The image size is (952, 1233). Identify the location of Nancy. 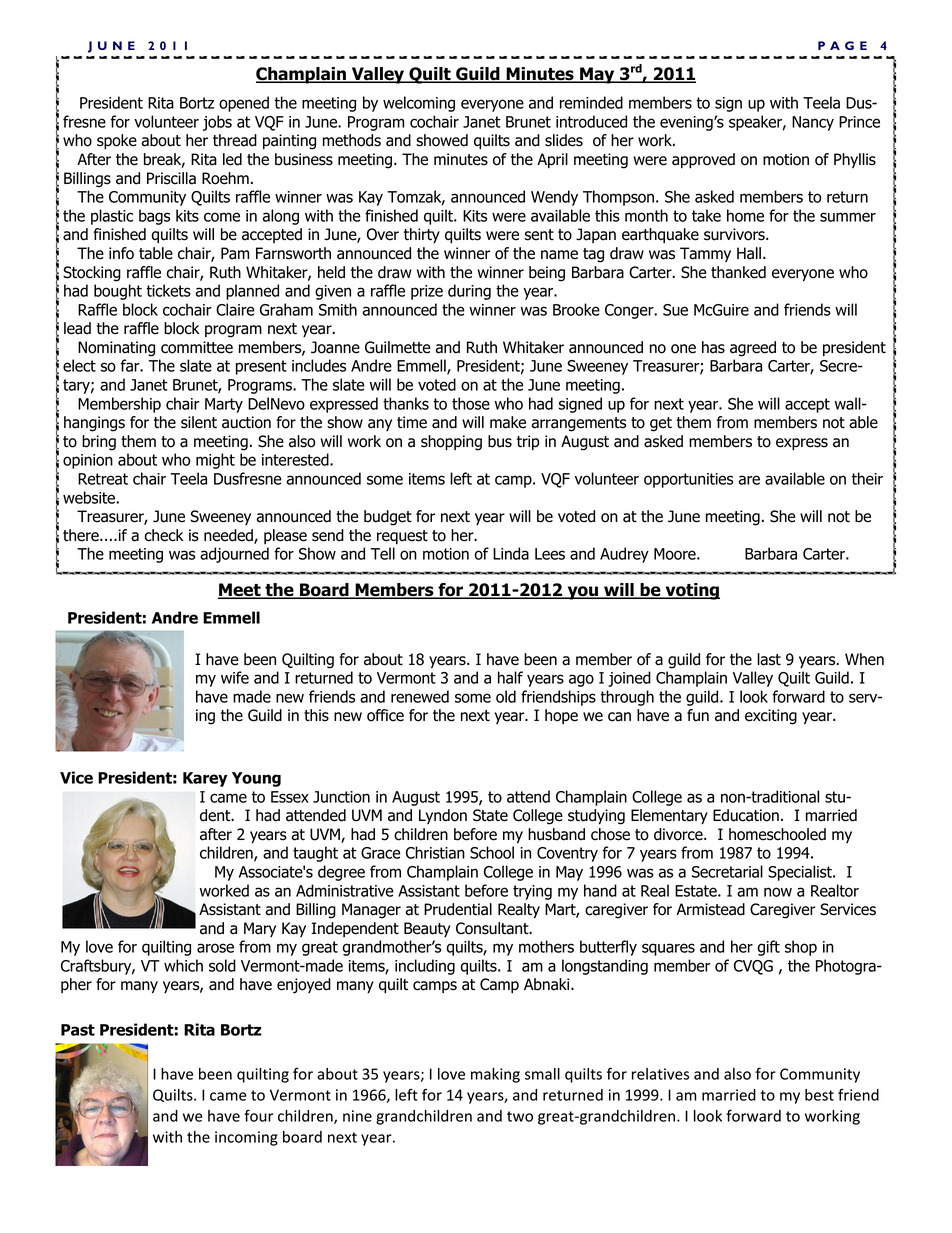
(813, 123).
